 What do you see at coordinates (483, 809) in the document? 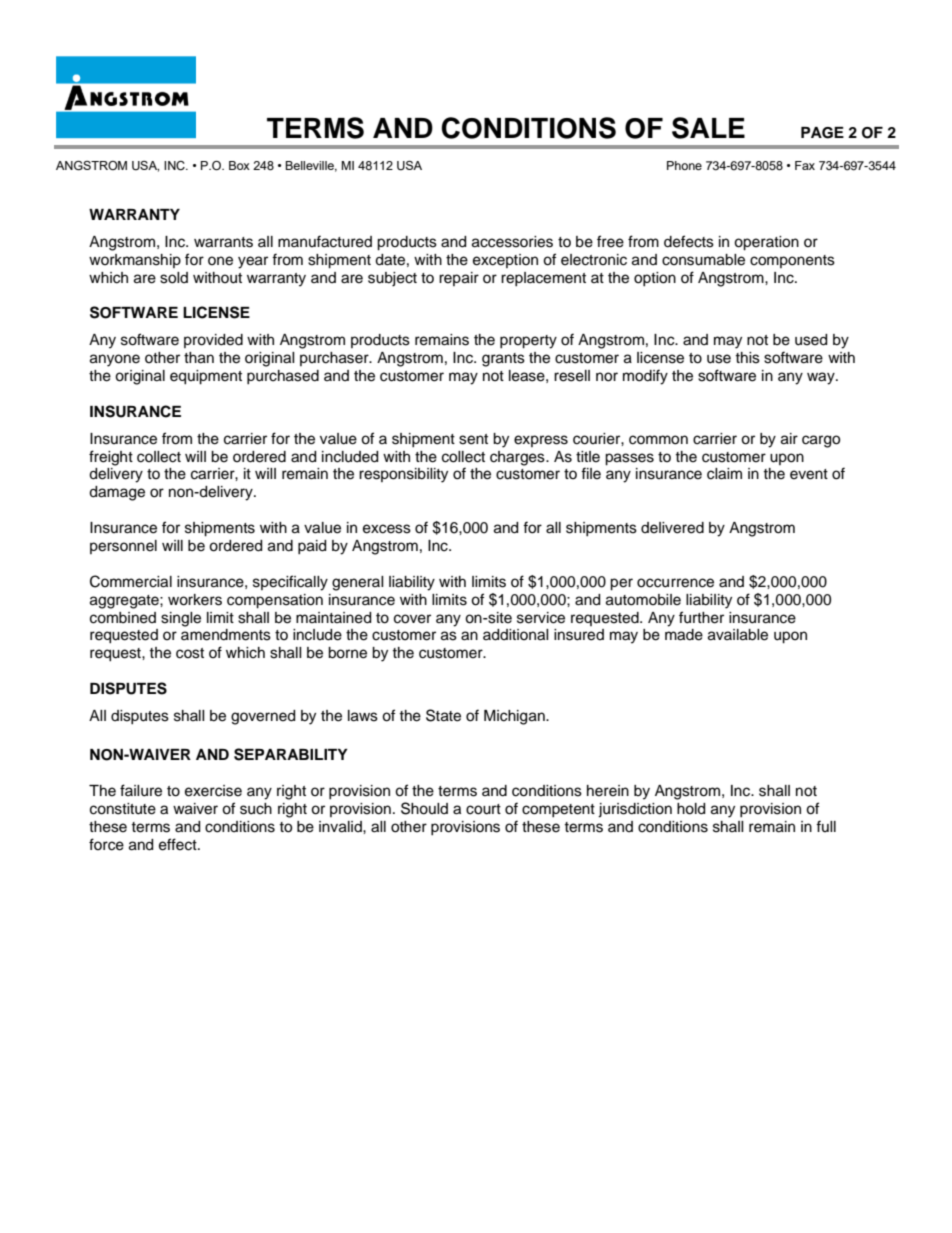
I see `court` at bounding box center [483, 809].
